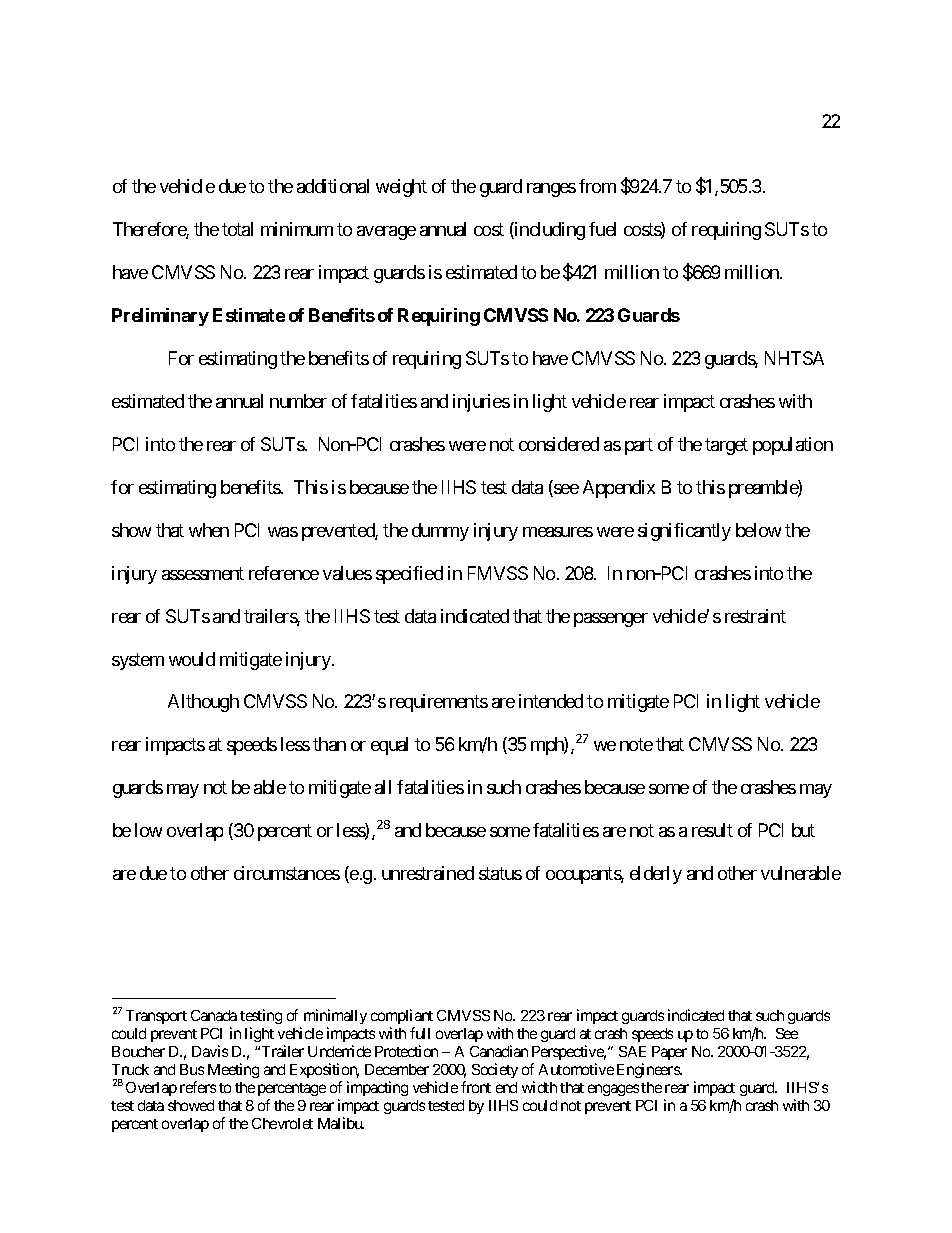  I want to click on dummy, so click(440, 532).
